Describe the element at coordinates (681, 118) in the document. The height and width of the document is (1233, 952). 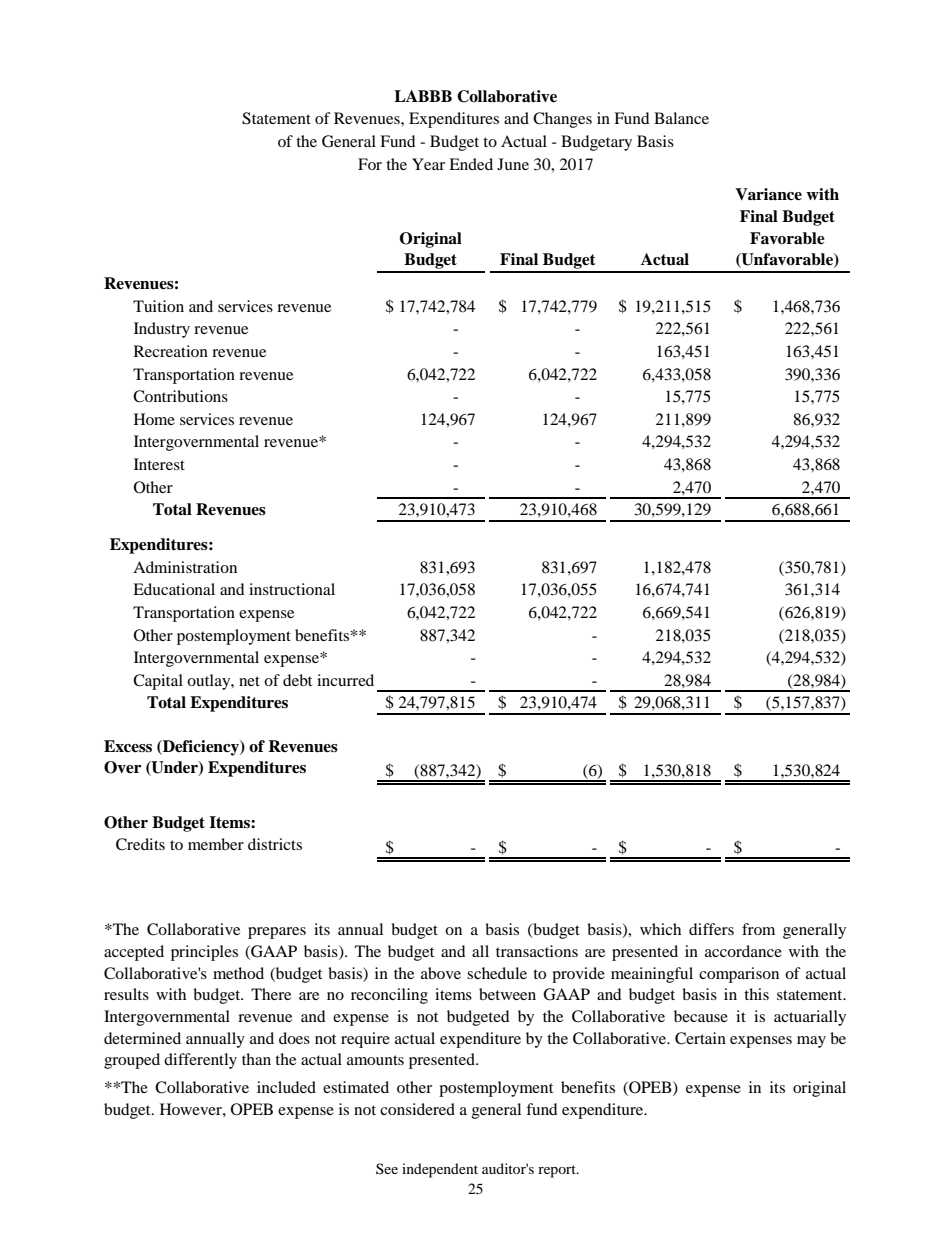
I see `Balance` at that location.
